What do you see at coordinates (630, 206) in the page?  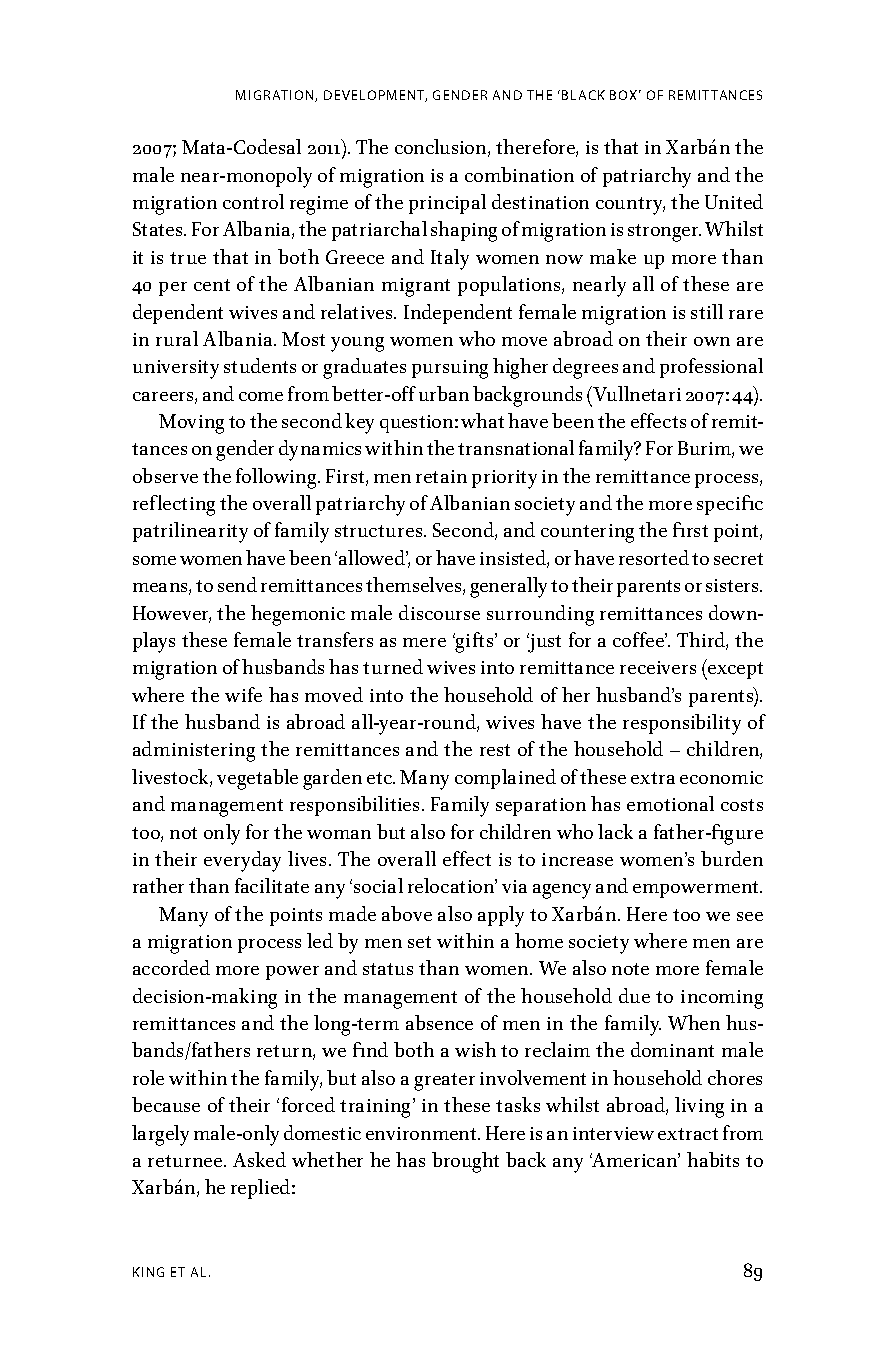 I see `country` at bounding box center [630, 206].
